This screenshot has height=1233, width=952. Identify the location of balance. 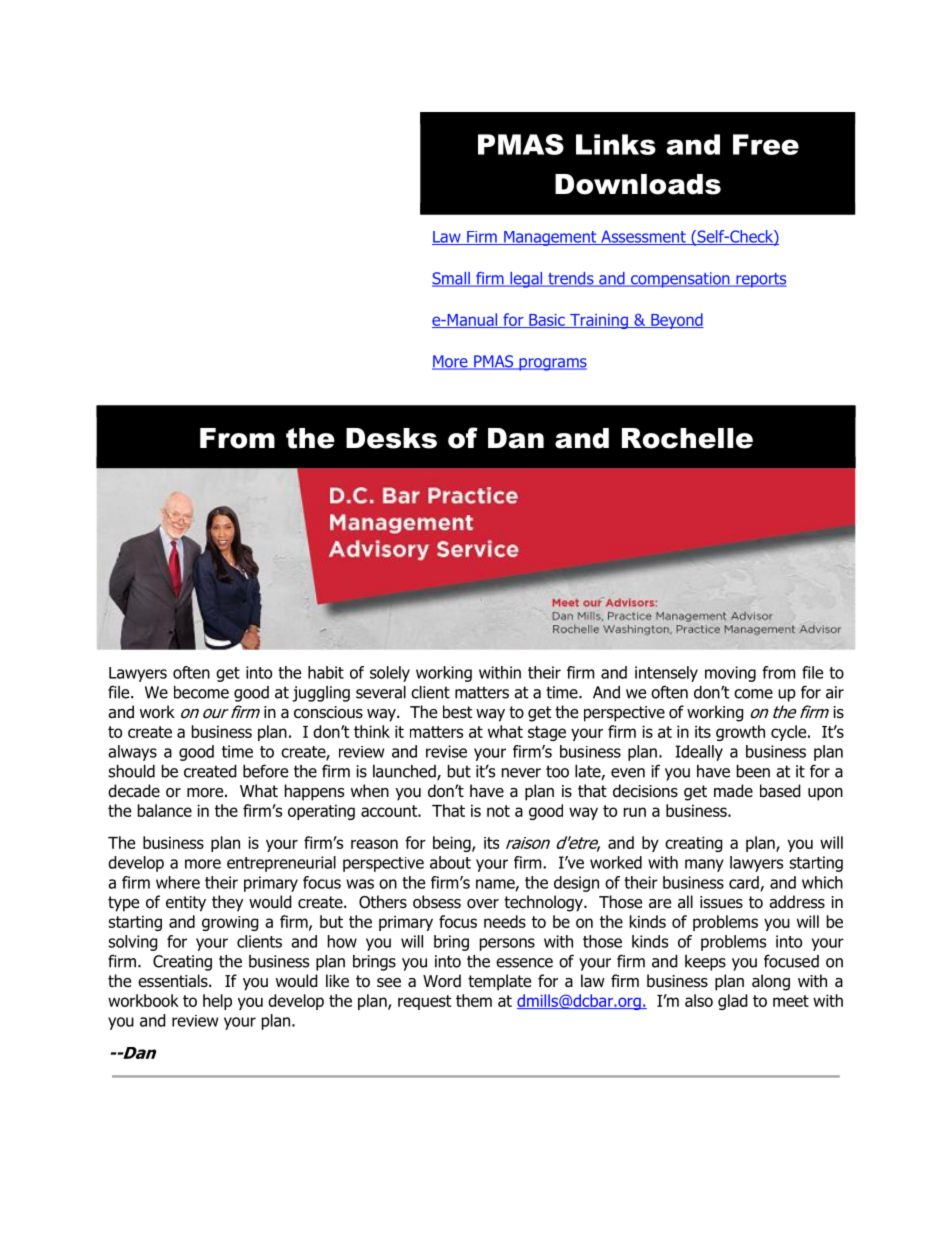
(165, 810).
